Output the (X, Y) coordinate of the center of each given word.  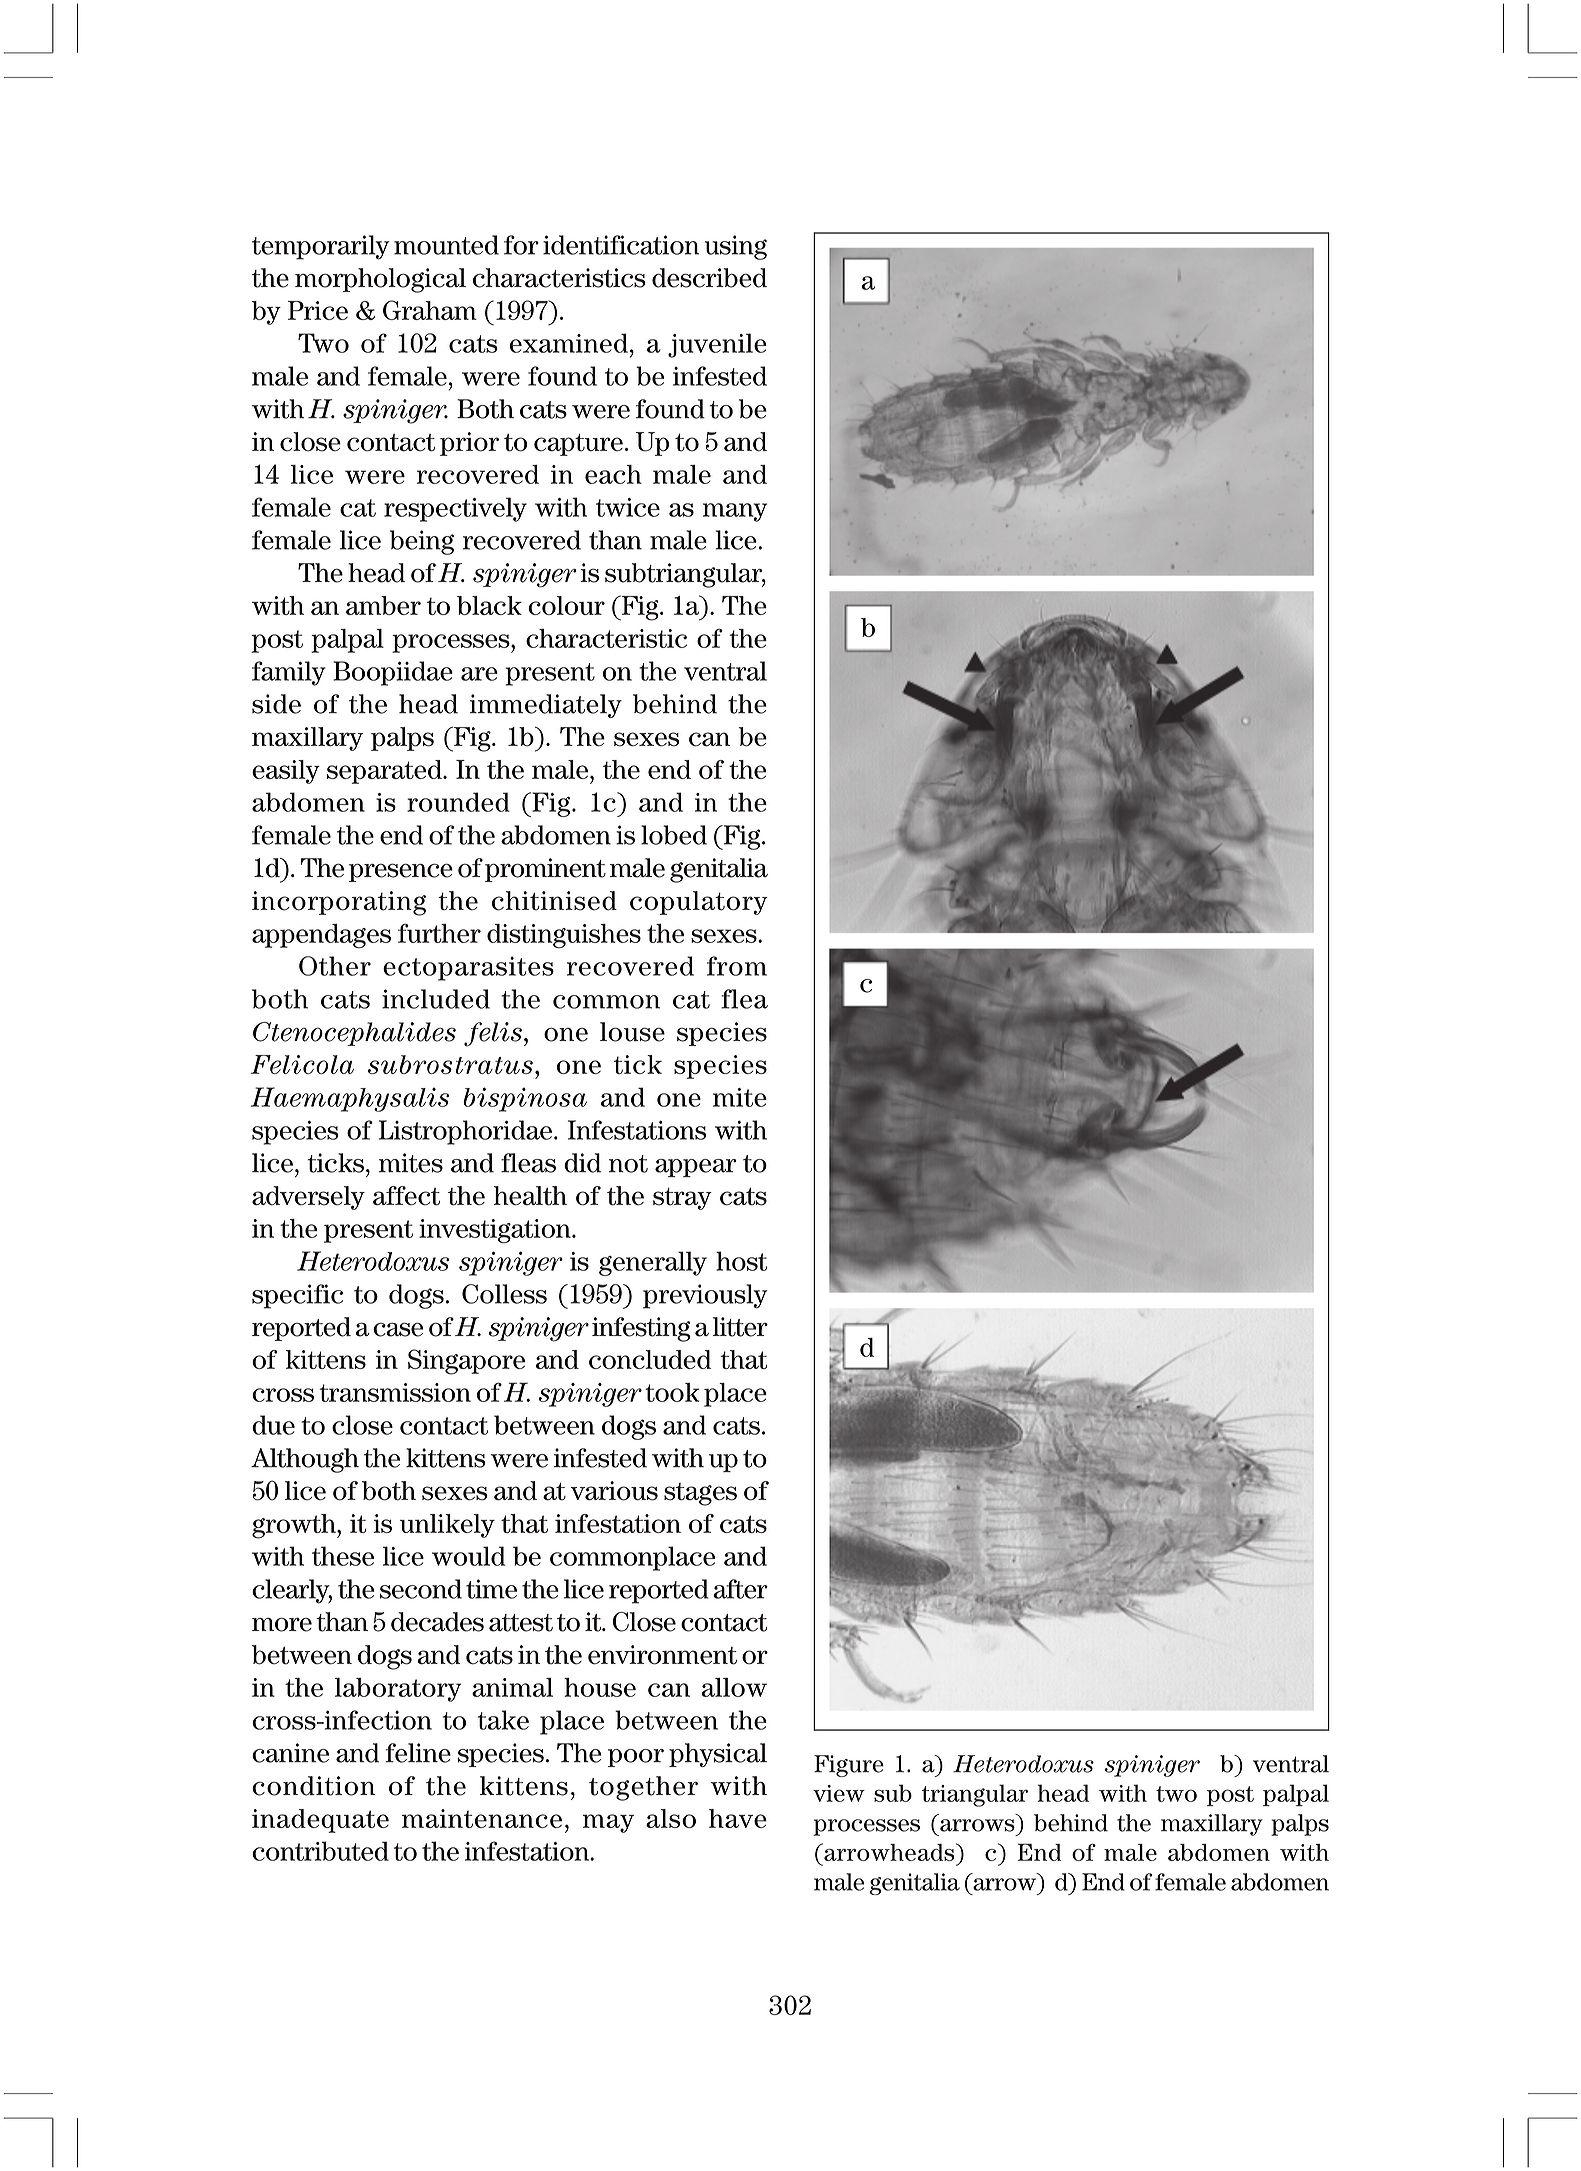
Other (335, 966)
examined (569, 343)
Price (318, 310)
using (736, 247)
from (737, 966)
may (608, 1823)
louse (632, 1032)
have (738, 1818)
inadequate (320, 1821)
